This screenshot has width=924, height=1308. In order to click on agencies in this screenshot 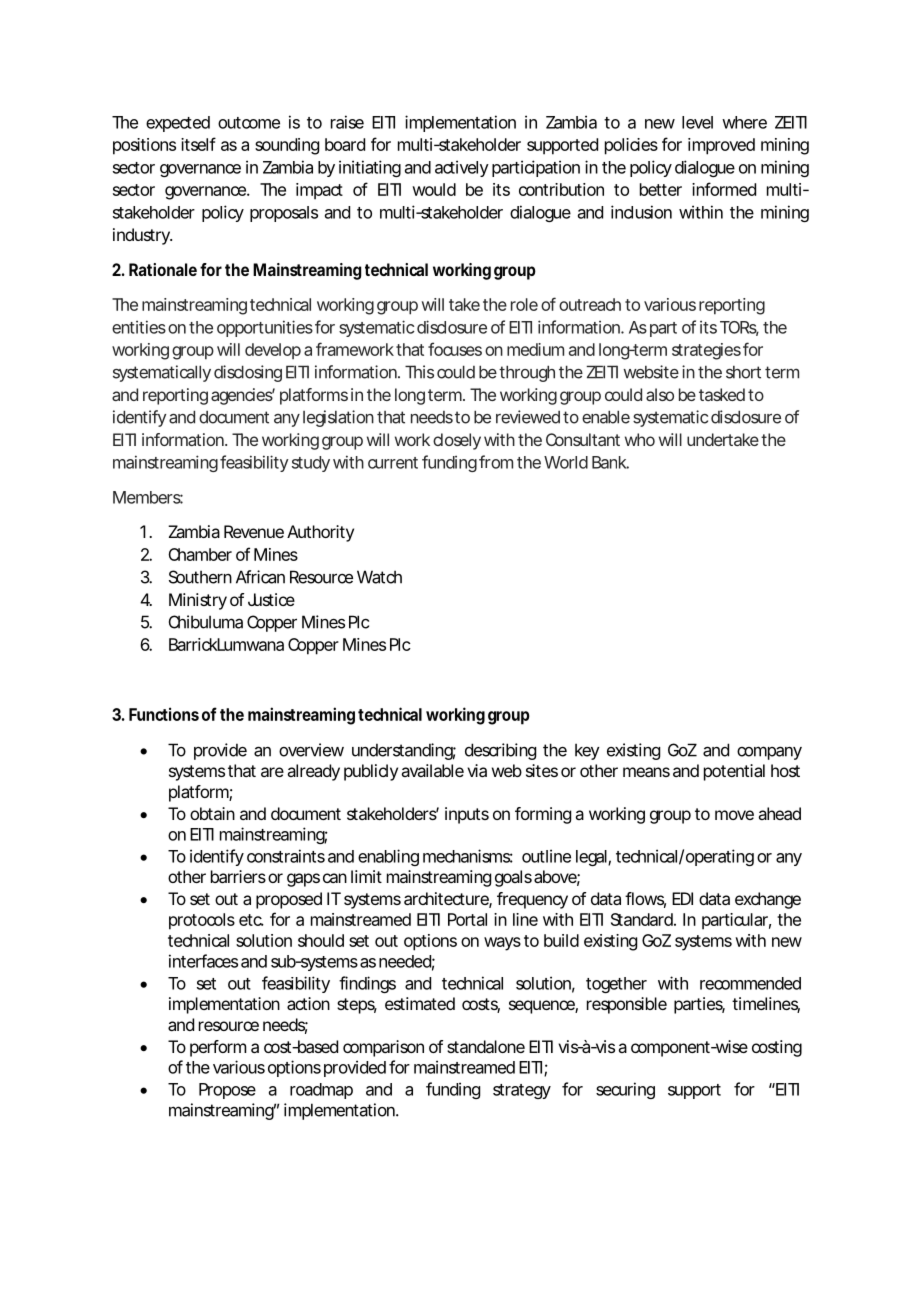, I will do `click(243, 396)`.
